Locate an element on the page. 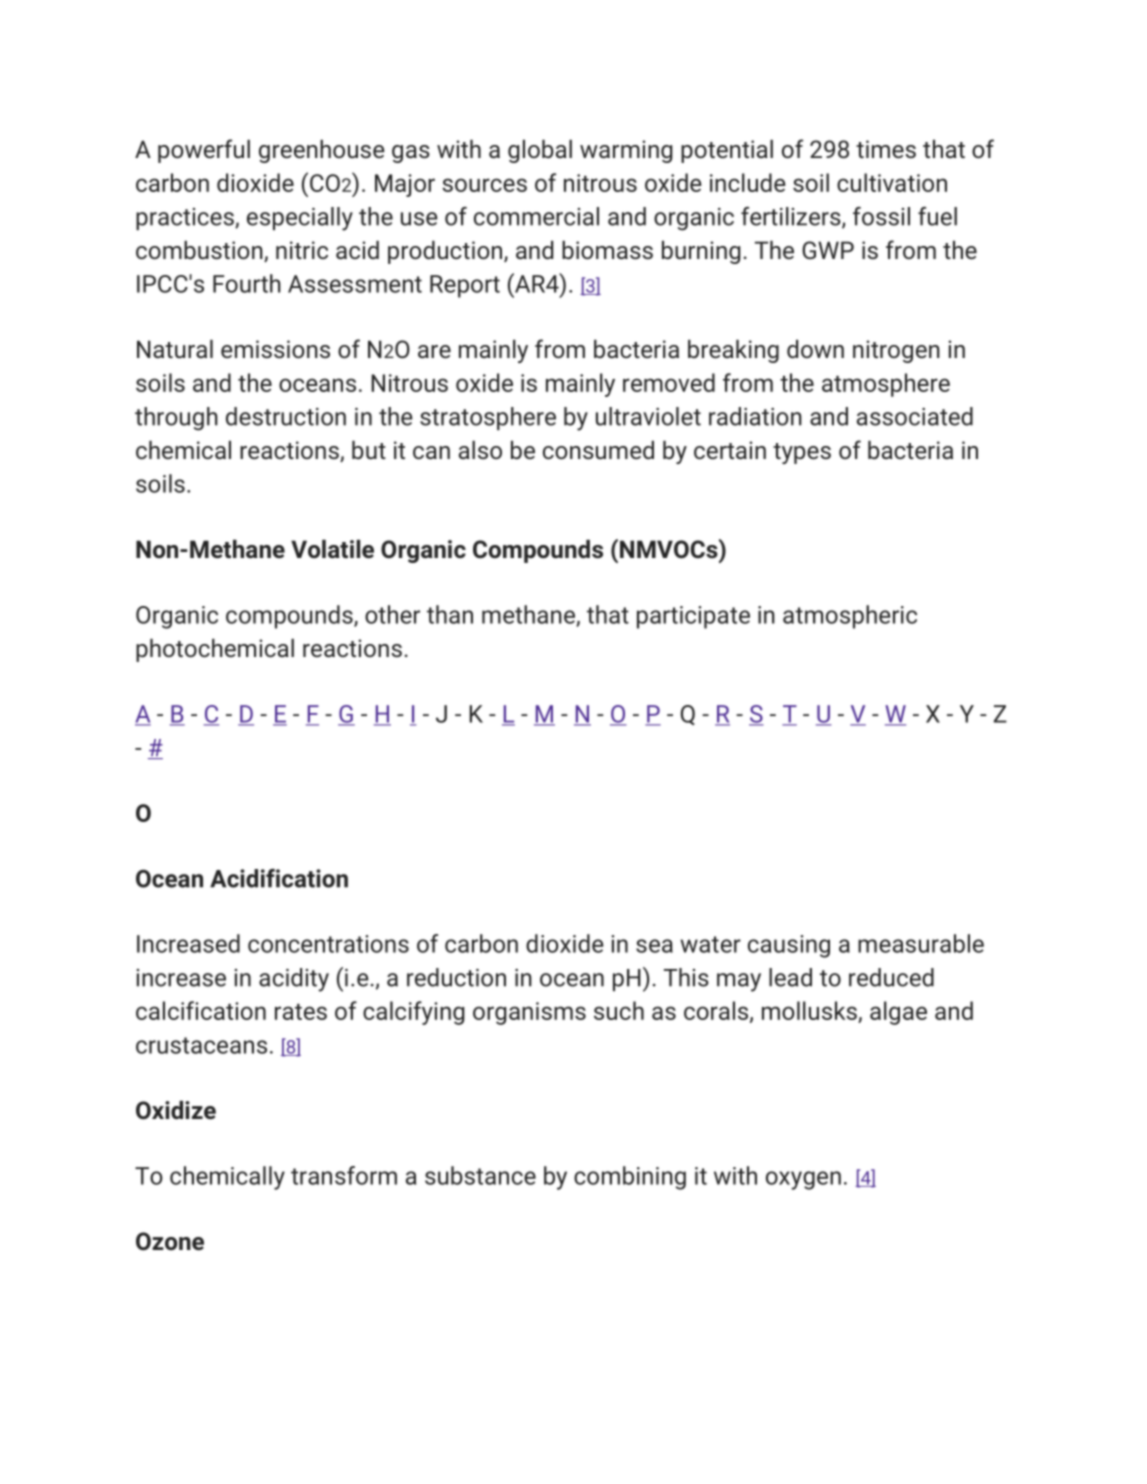 The width and height of the image is (1147, 1484). cultivation is located at coordinates (892, 182).
